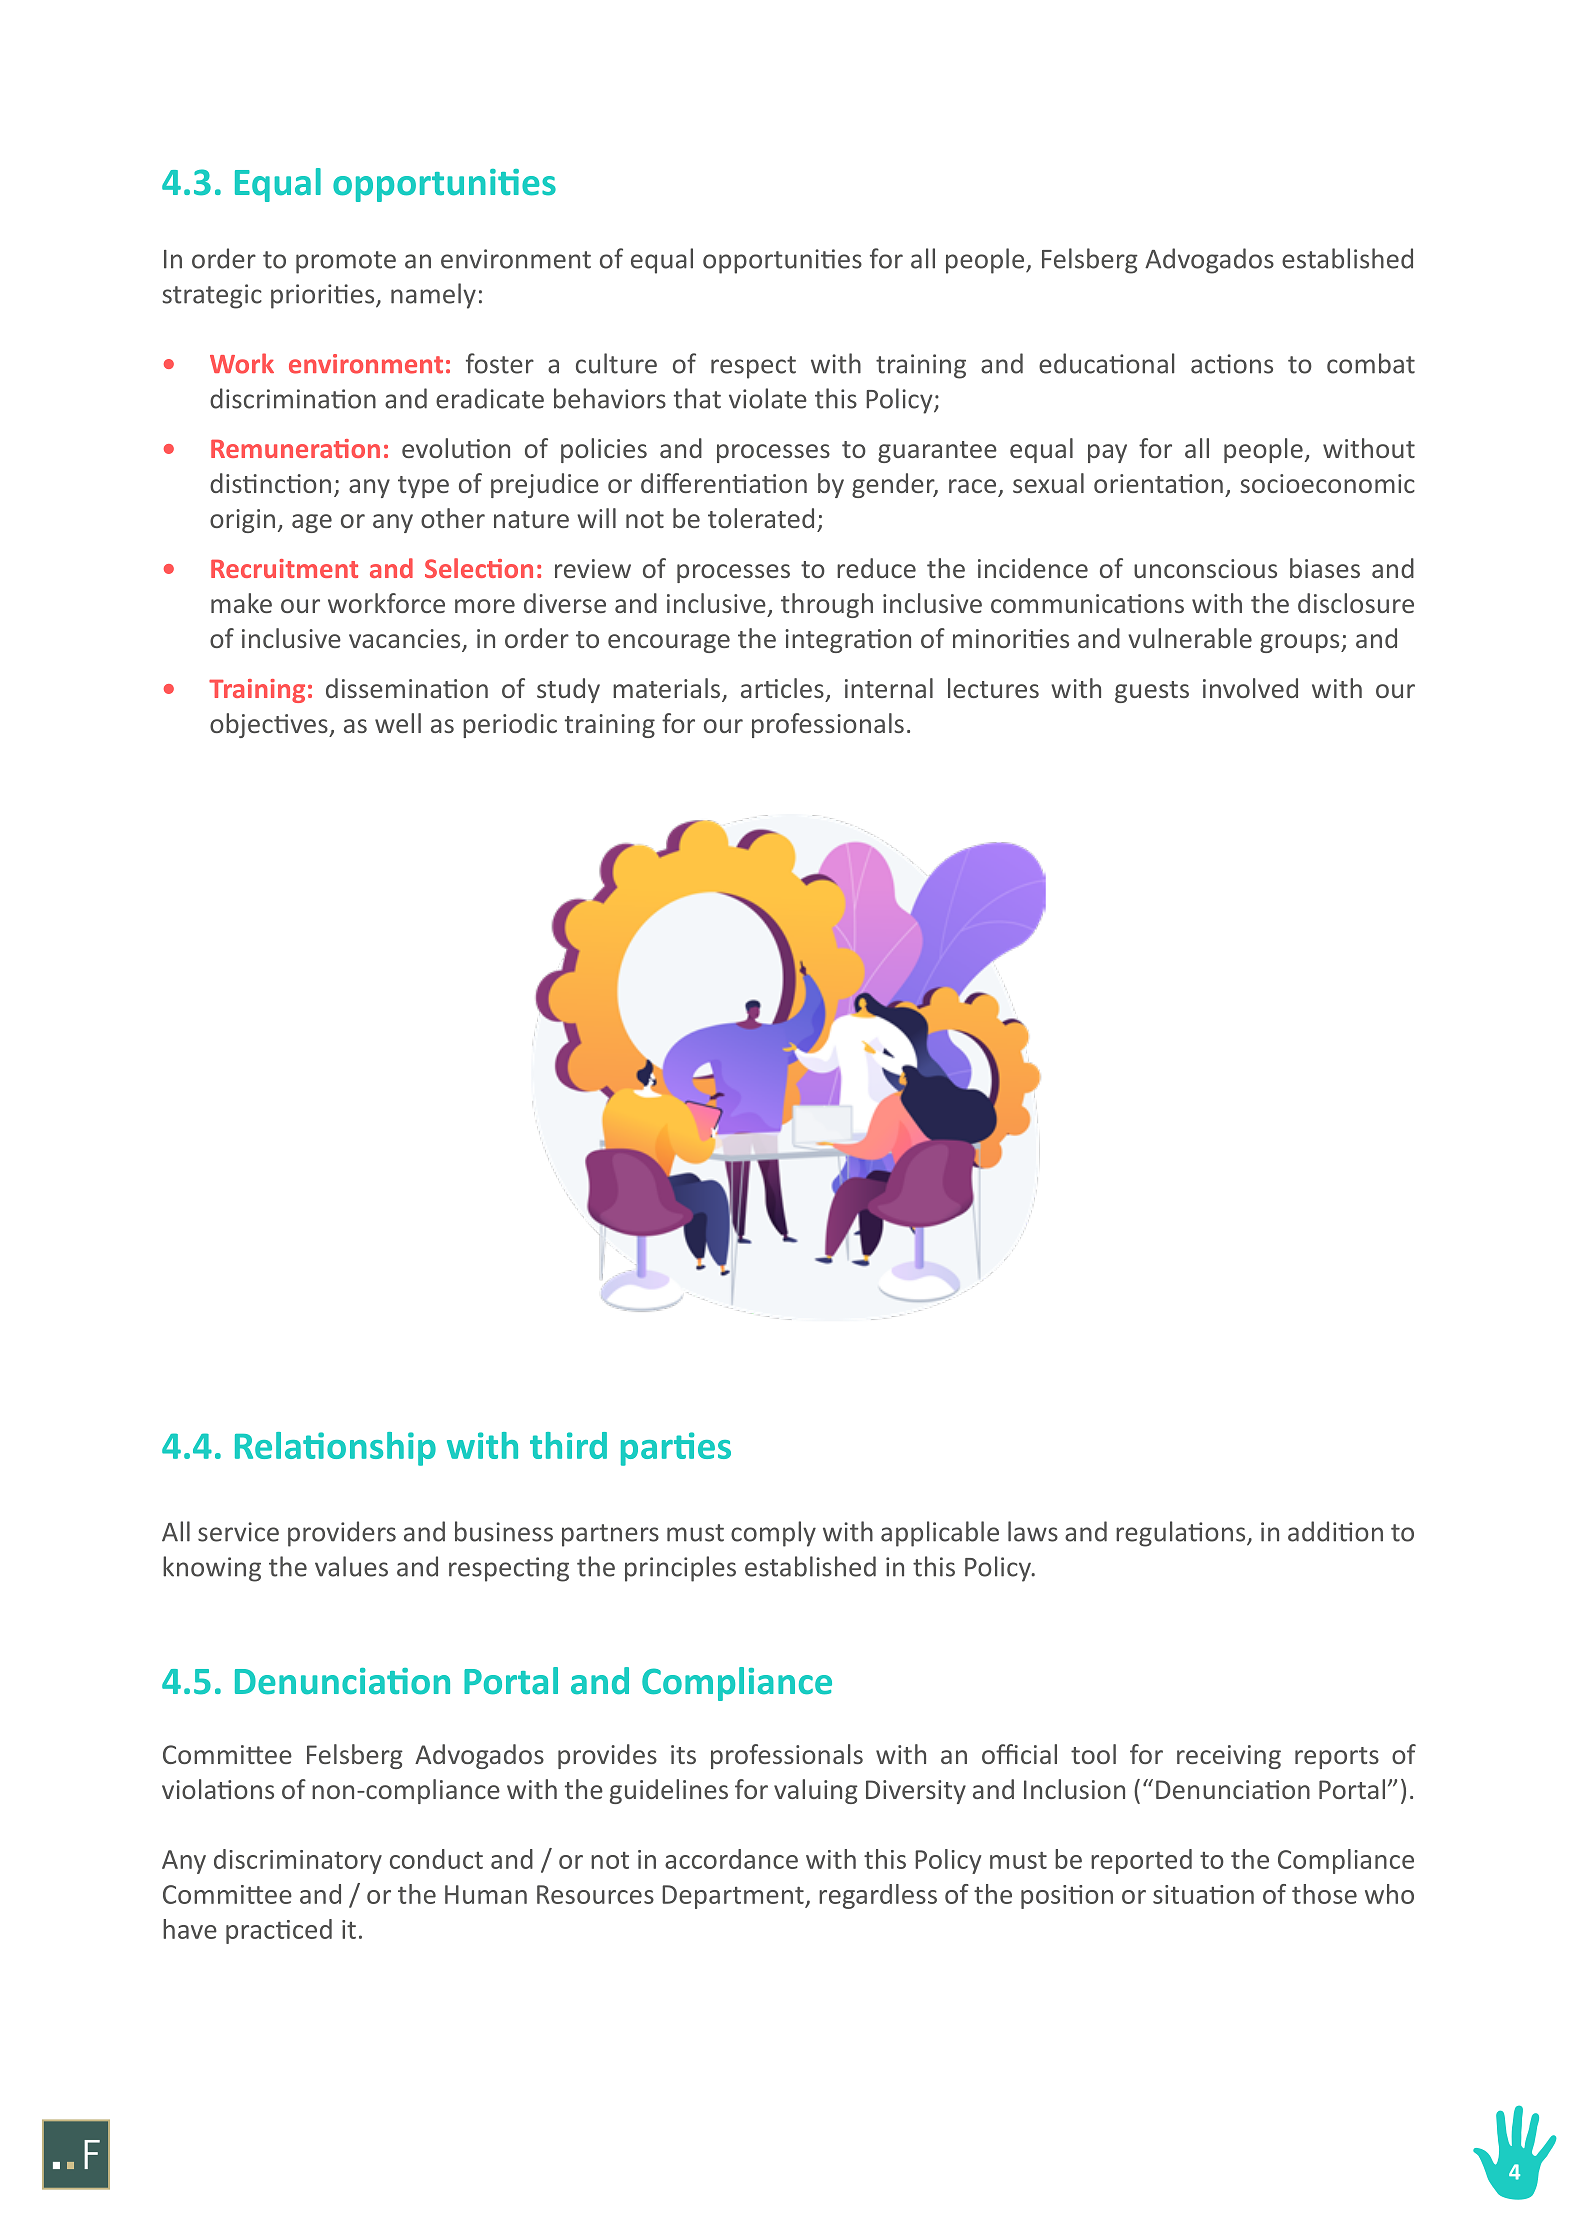  What do you see at coordinates (298, 1861) in the image?
I see `discriminatory` at bounding box center [298, 1861].
